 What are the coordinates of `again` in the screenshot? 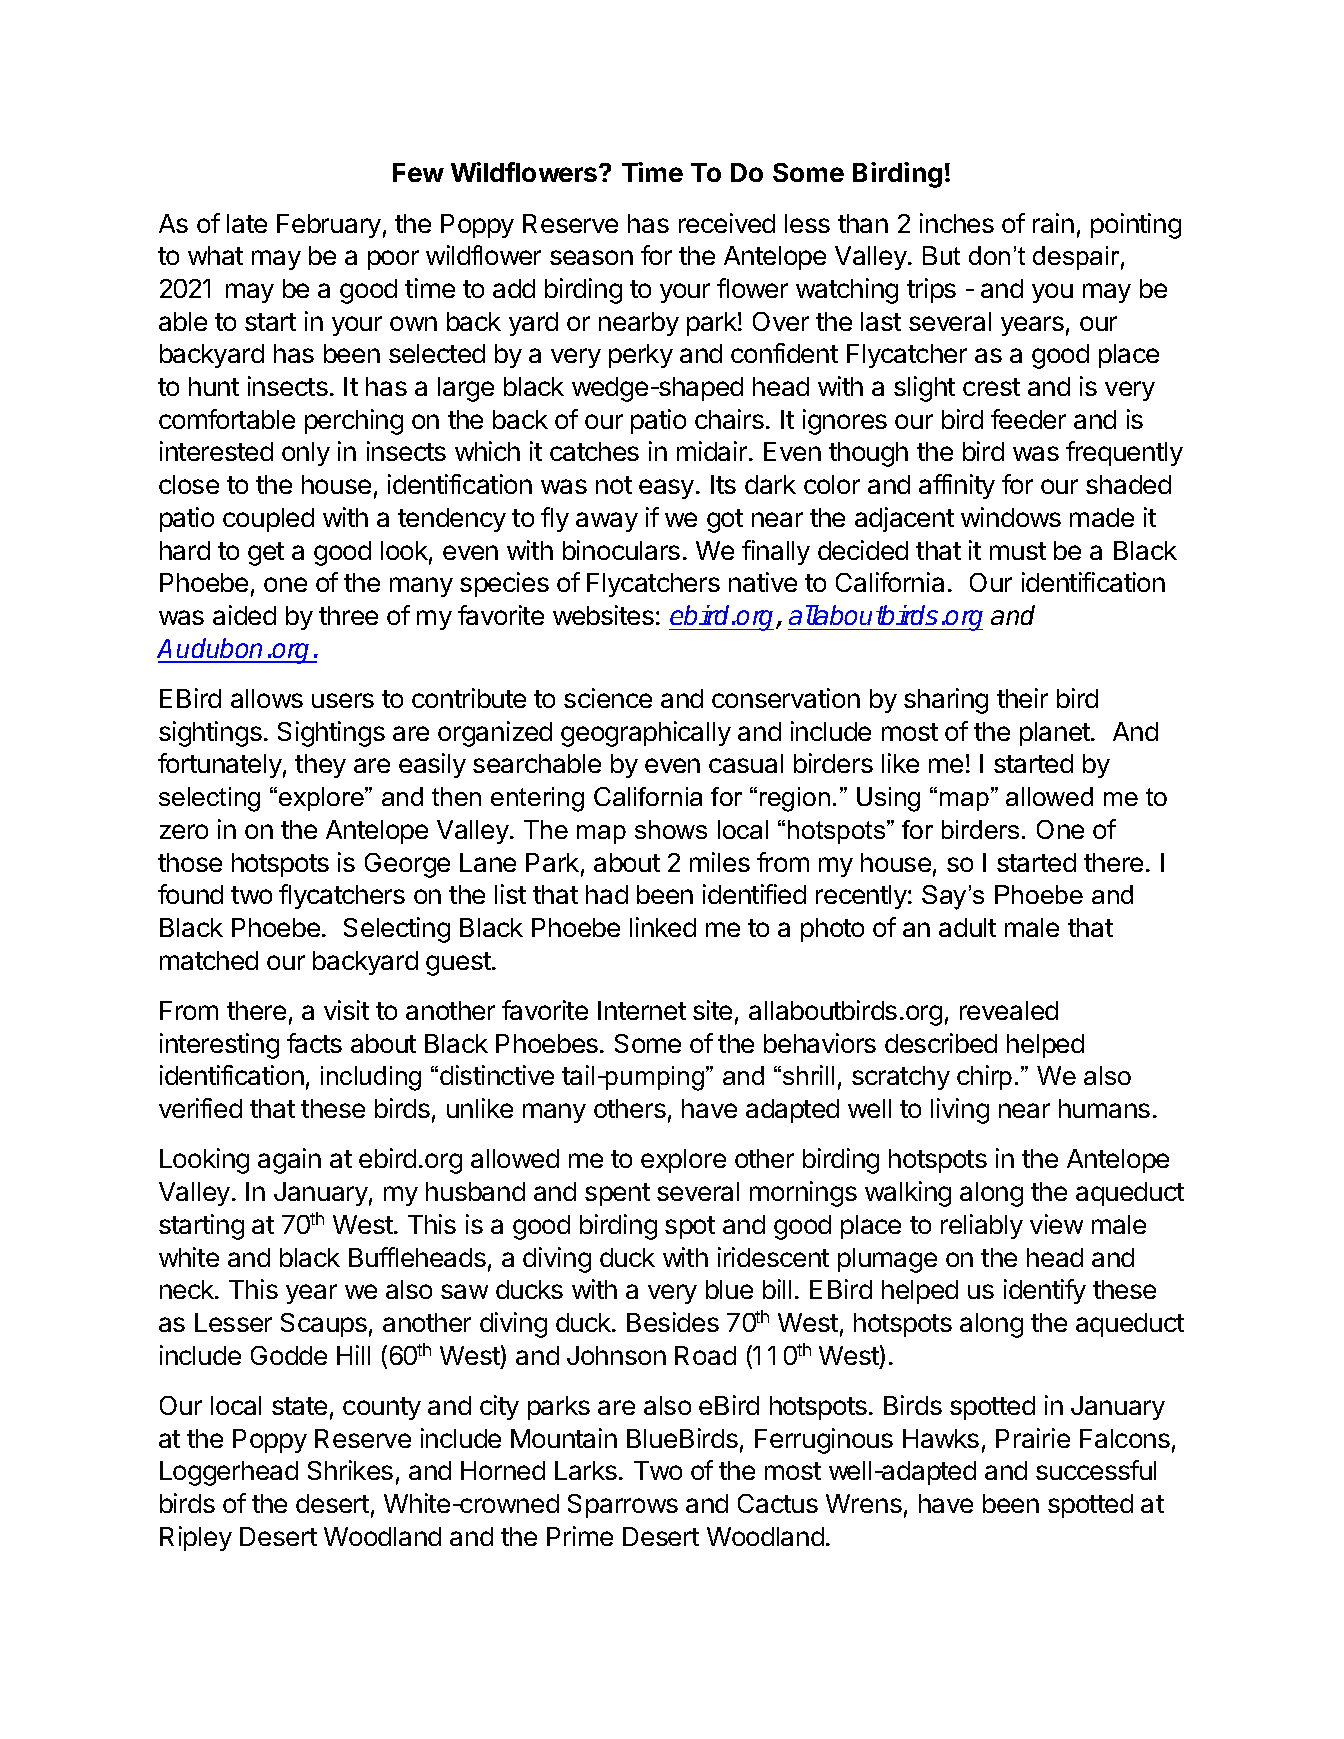 It's located at (289, 1161).
